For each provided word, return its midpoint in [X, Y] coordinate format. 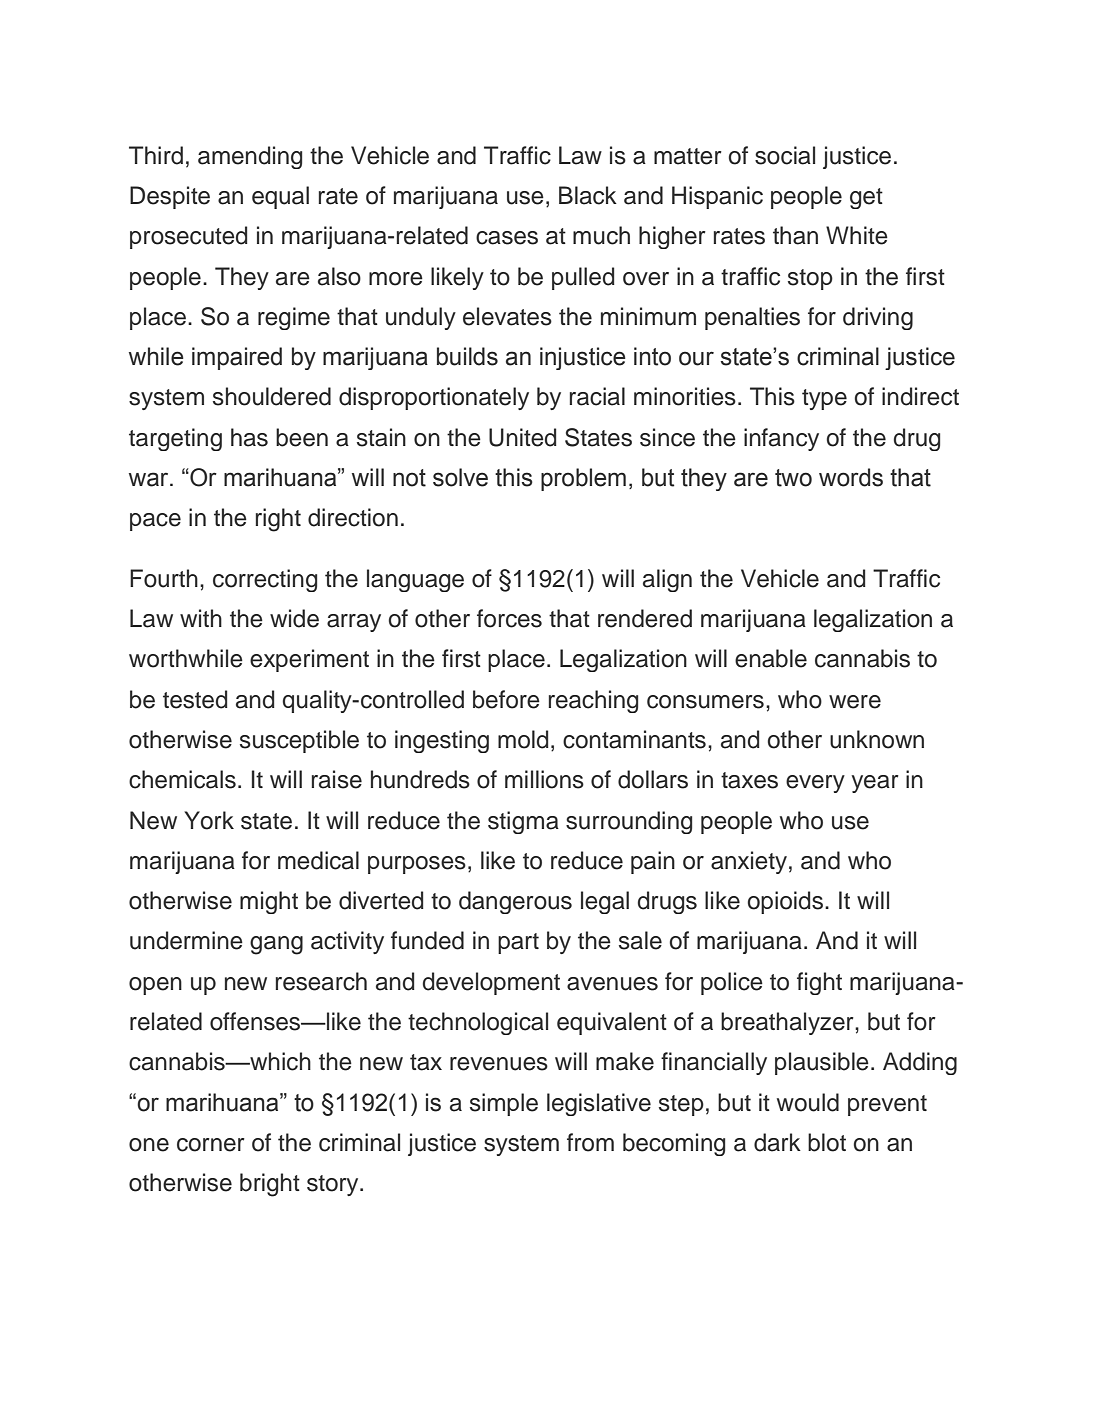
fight [819, 983]
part [518, 943]
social [785, 155]
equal [280, 197]
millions [544, 779]
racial [597, 396]
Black [588, 195]
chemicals [182, 779]
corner [211, 1145]
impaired [237, 358]
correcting [265, 580]
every [815, 784]
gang [276, 945]
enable [771, 658]
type [824, 399]
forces [509, 618]
